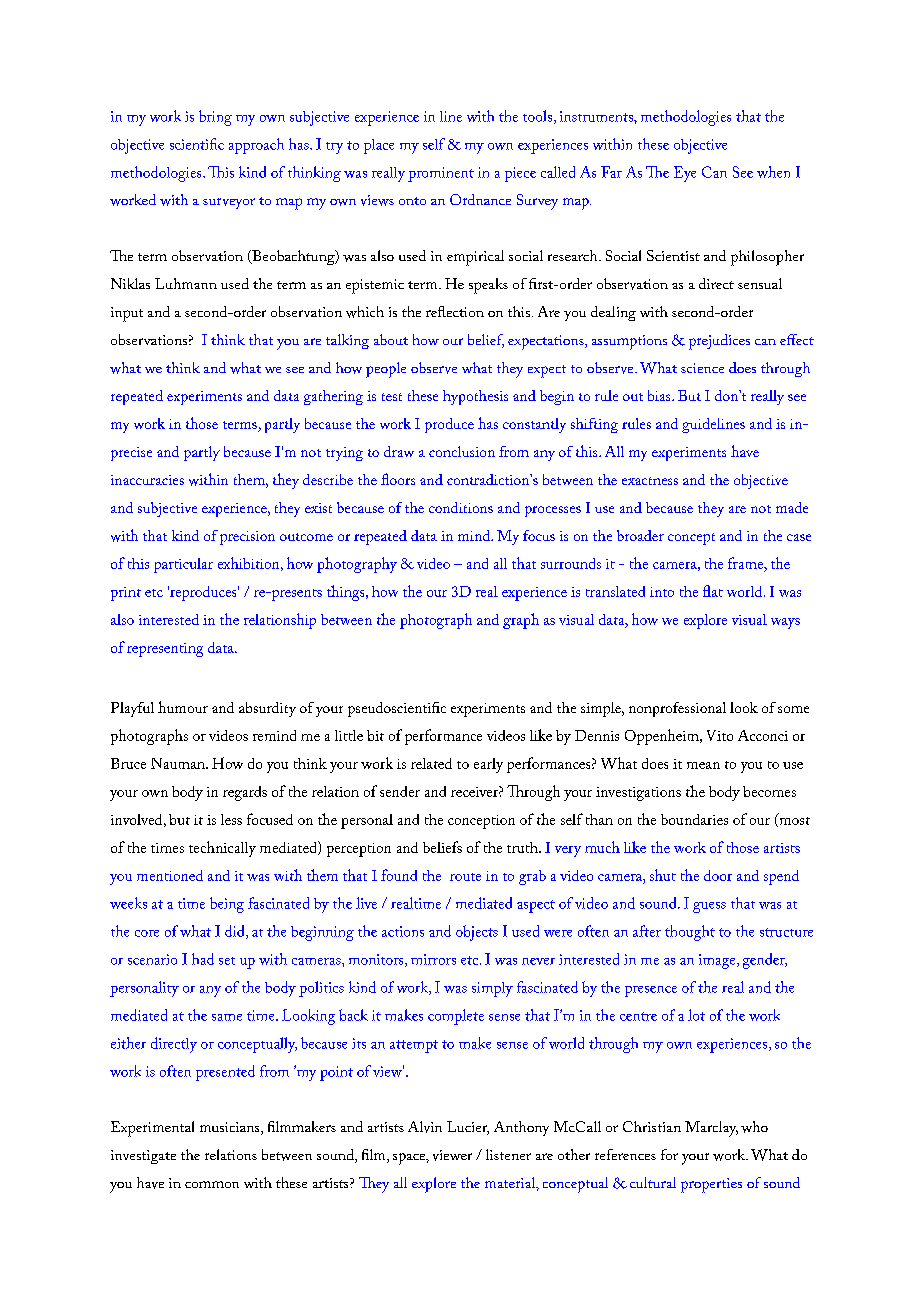  Describe the element at coordinates (711, 1185) in the screenshot. I see `properties` at that location.
